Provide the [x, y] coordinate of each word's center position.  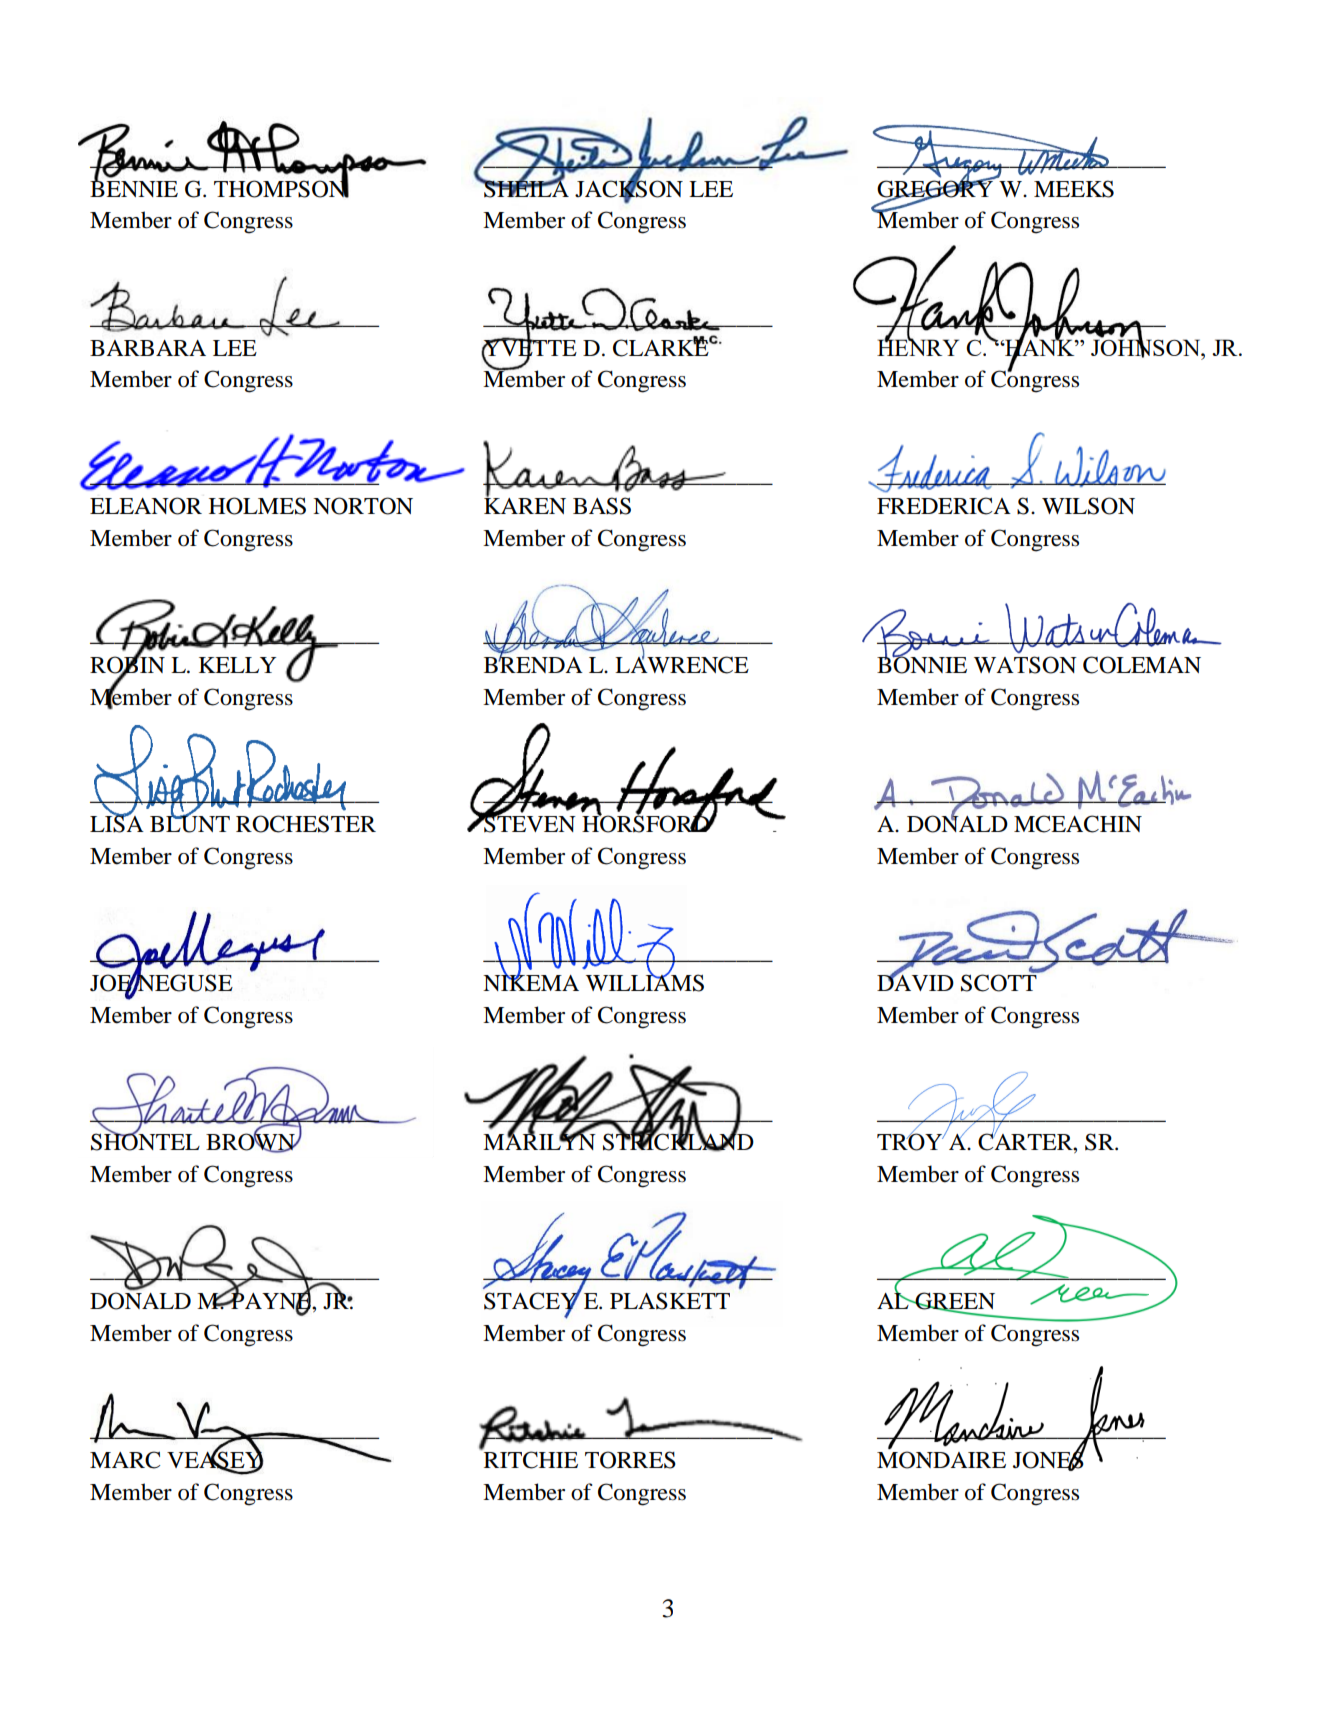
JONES [1049, 1460]
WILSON [1088, 506]
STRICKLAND [678, 1141]
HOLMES [257, 506]
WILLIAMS [645, 982]
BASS [602, 506]
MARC [125, 1460]
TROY [911, 1141]
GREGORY [936, 188]
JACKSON [629, 188]
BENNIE [134, 187]
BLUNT [190, 823]
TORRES [630, 1460]
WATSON [1025, 665]
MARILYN [539, 1140]
